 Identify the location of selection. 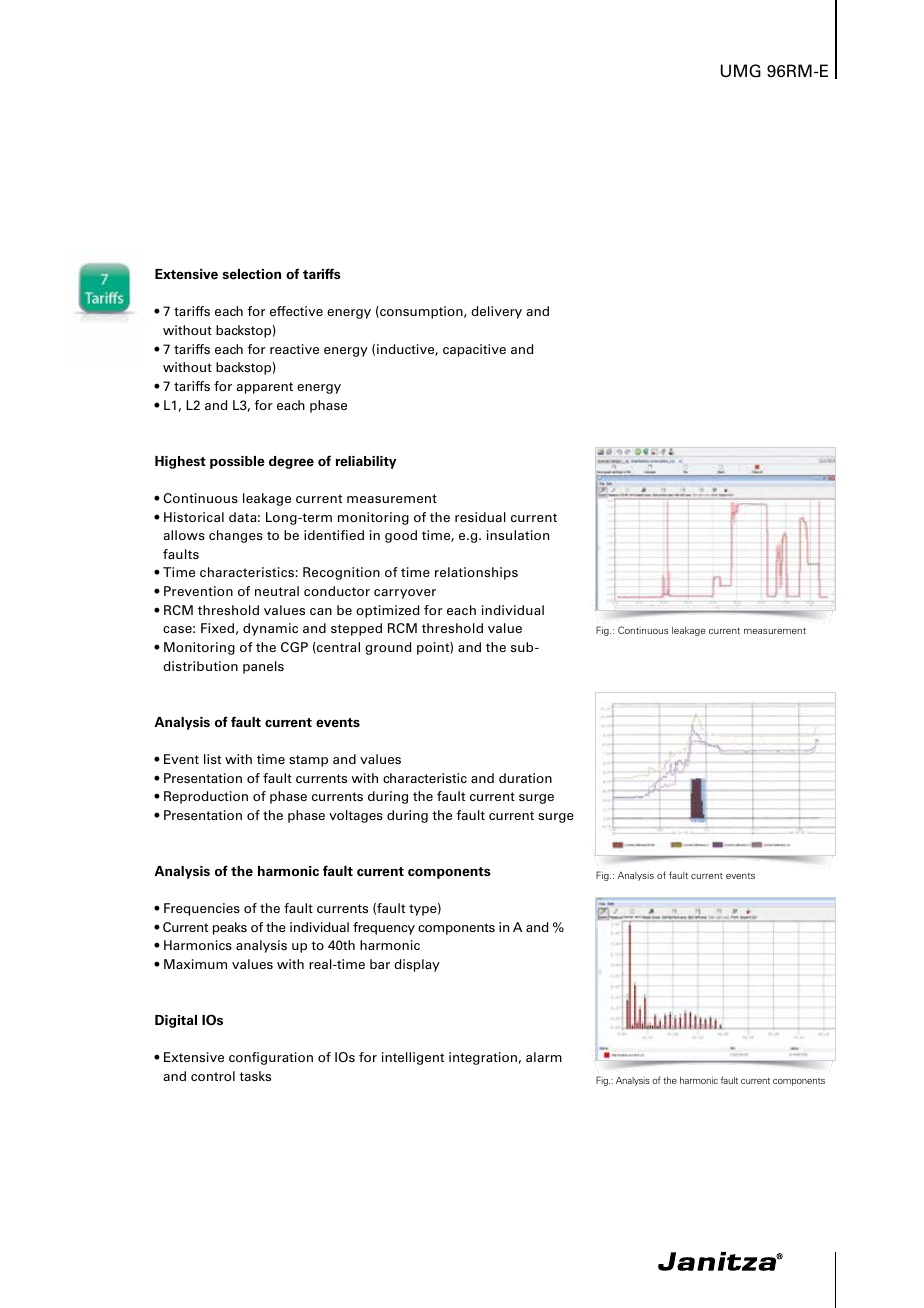
(251, 274).
